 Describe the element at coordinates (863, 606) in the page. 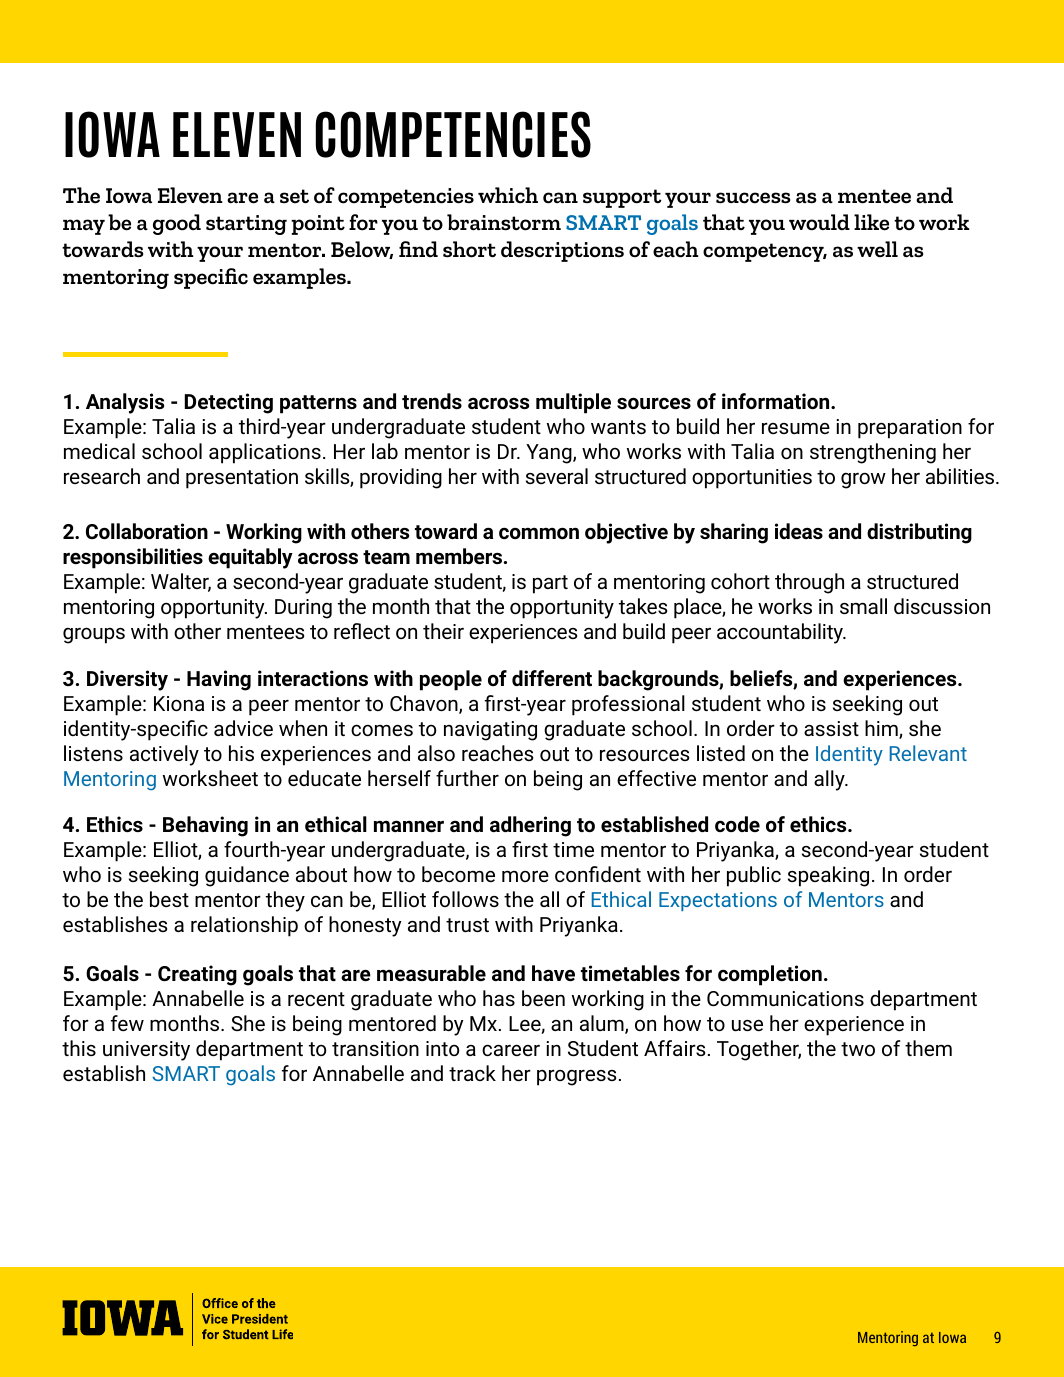

I see `small` at that location.
